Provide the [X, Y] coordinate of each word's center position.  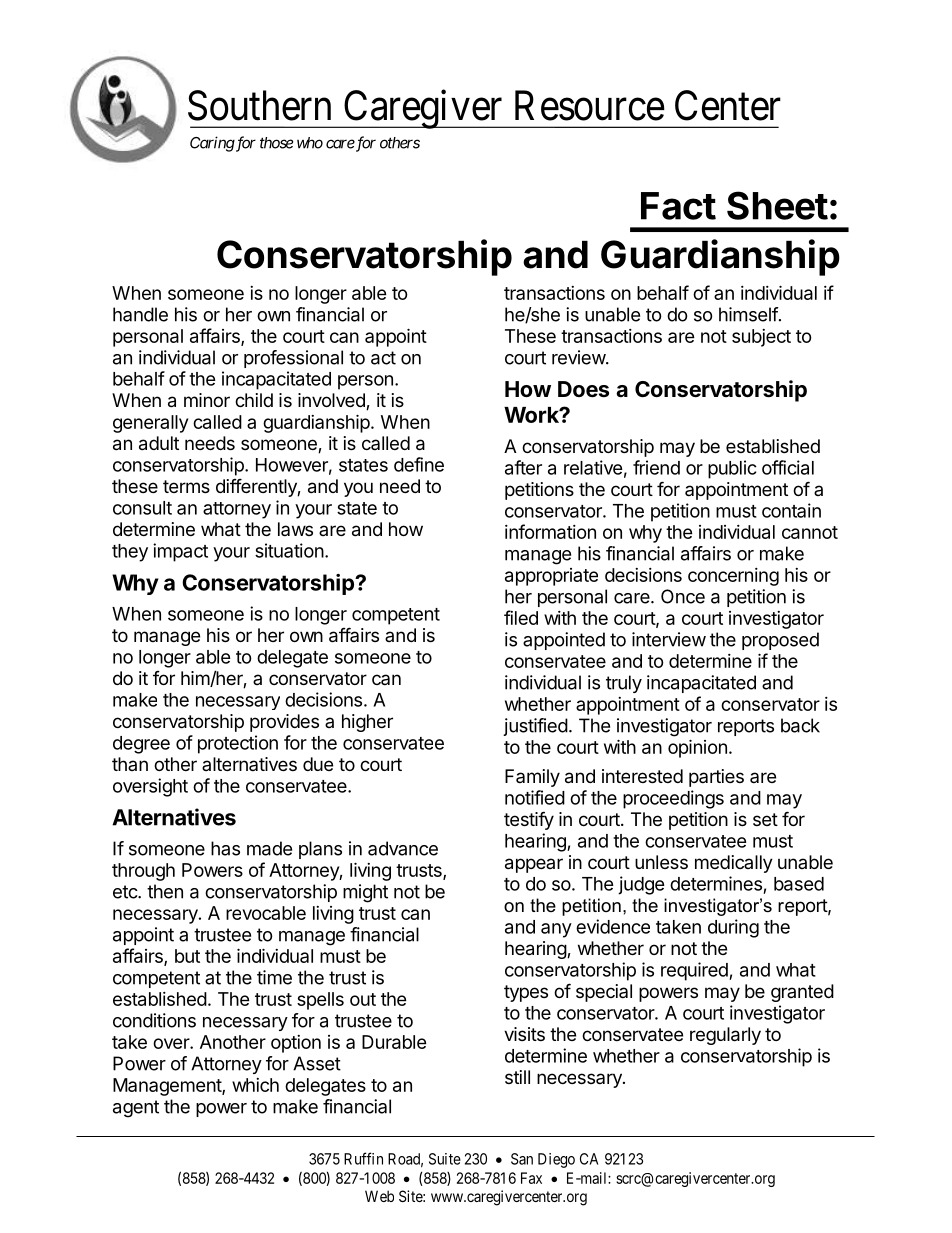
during [733, 928]
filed [521, 617]
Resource [590, 106]
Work [532, 415]
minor [207, 400]
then [165, 891]
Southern [259, 105]
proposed [780, 641]
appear [534, 865]
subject [761, 338]
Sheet [777, 205]
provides [284, 723]
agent [136, 1109]
